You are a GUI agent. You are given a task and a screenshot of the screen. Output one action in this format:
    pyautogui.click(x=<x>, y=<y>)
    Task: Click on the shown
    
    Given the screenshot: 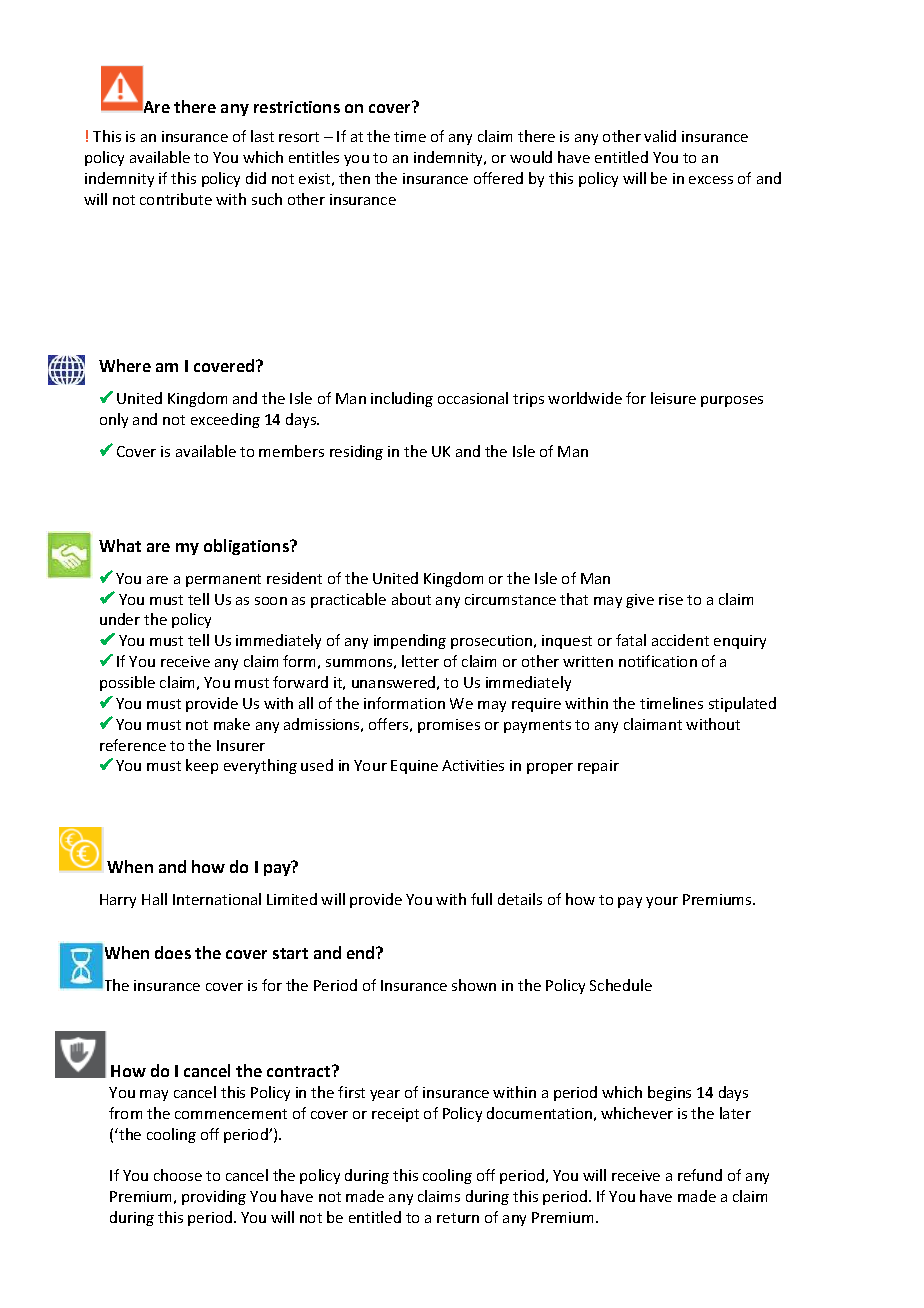 What is the action you would take?
    pyautogui.click(x=474, y=985)
